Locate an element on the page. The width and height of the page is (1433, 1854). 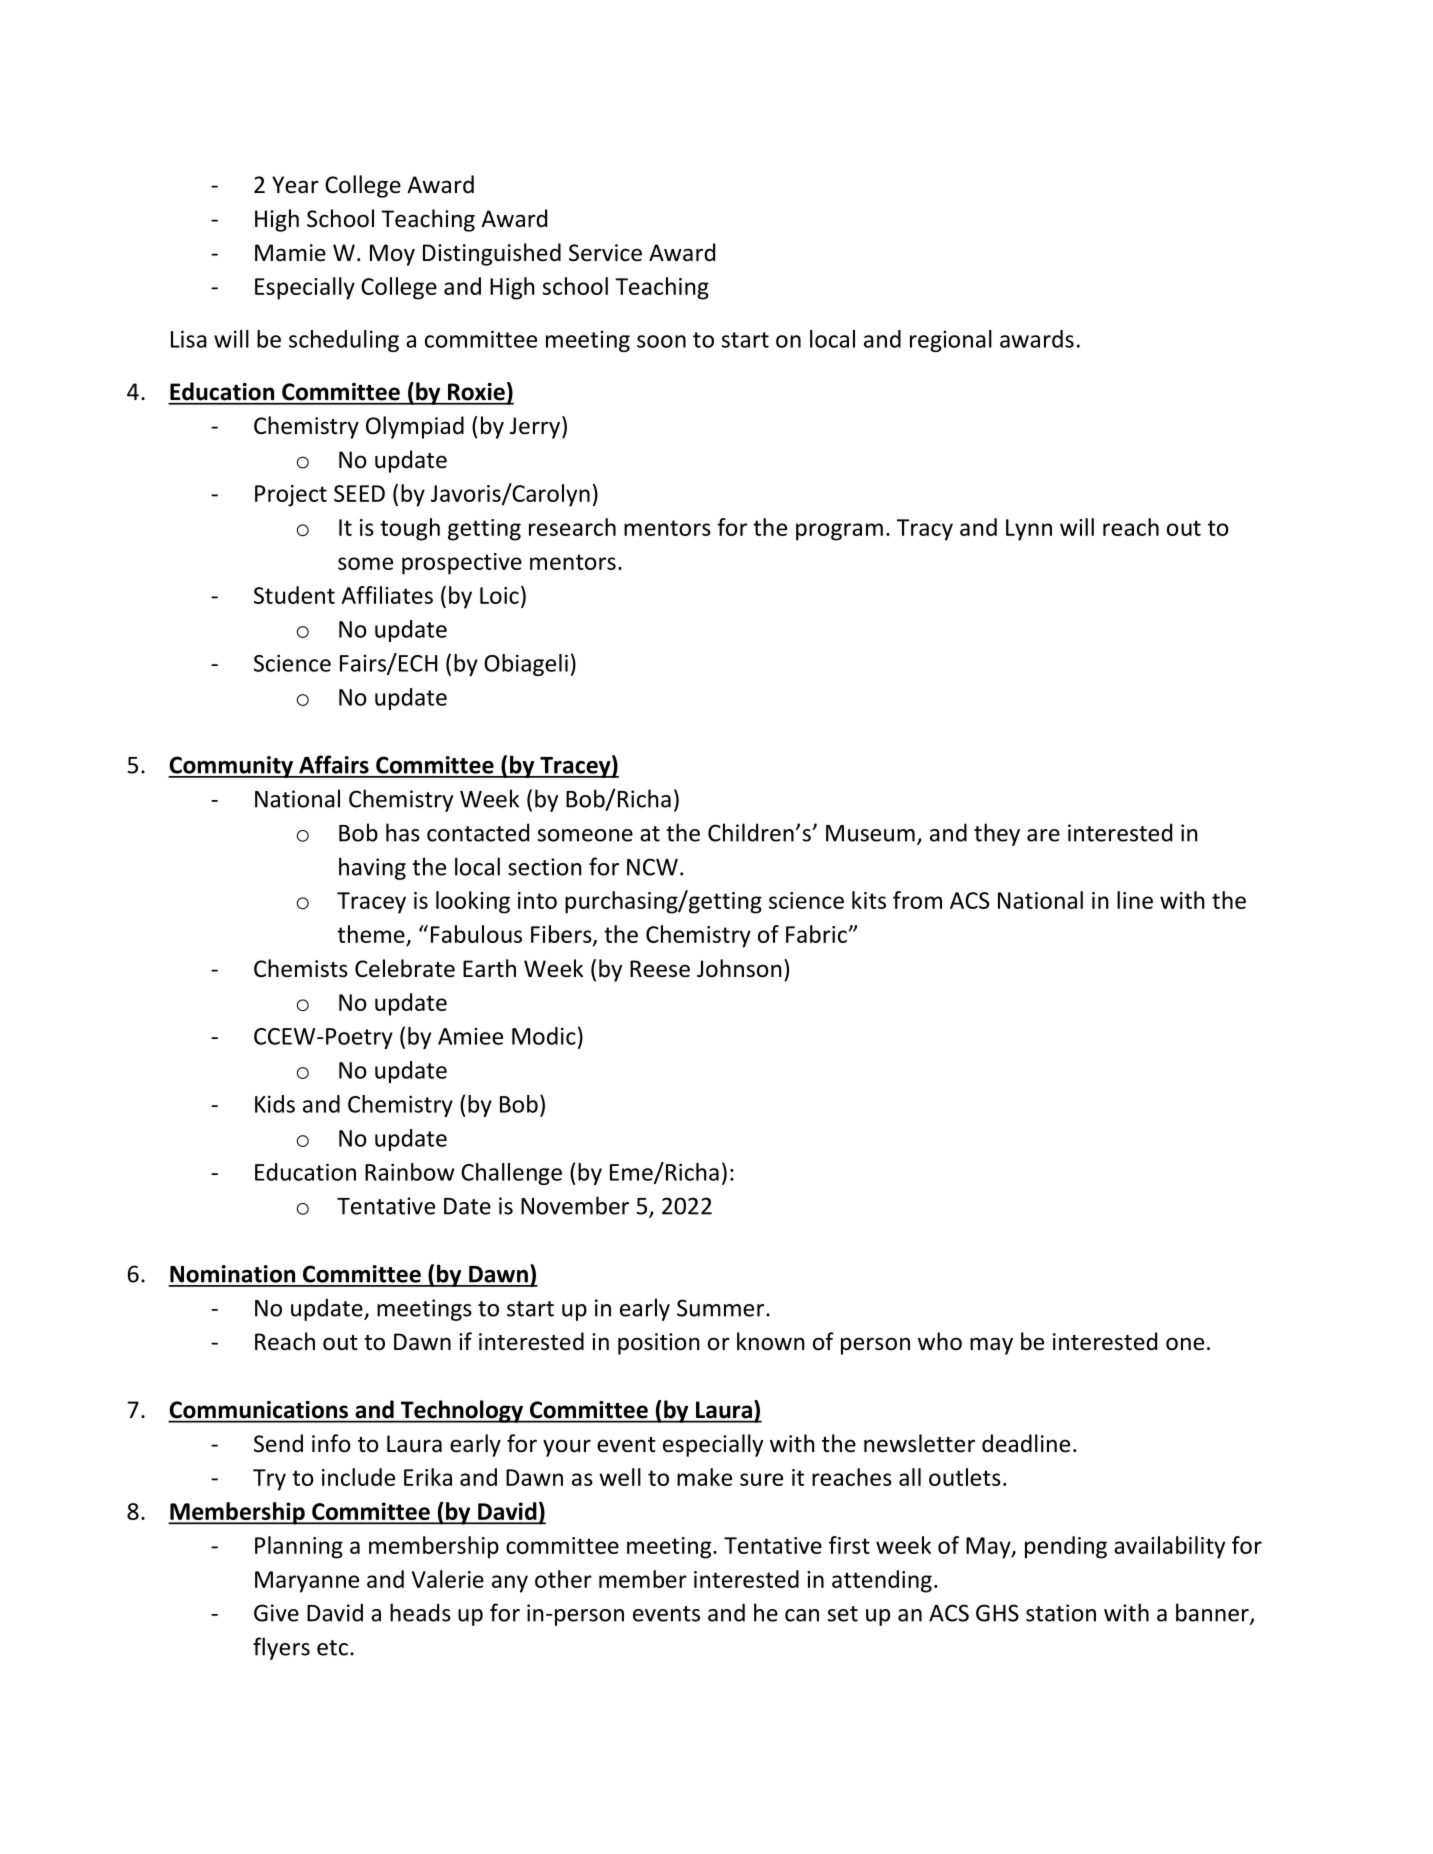
are is located at coordinates (1043, 835).
